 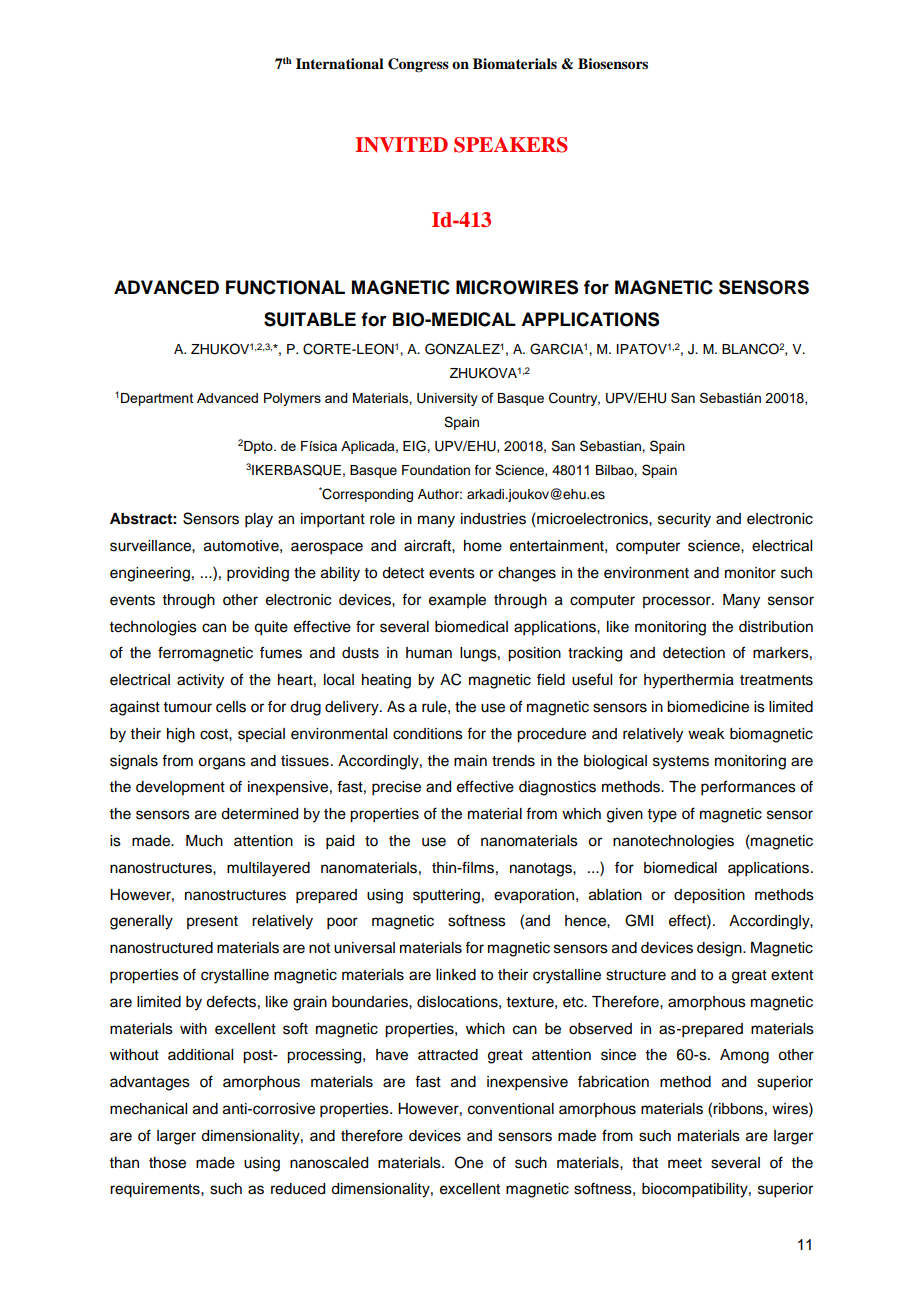 I want to click on security, so click(x=684, y=520).
